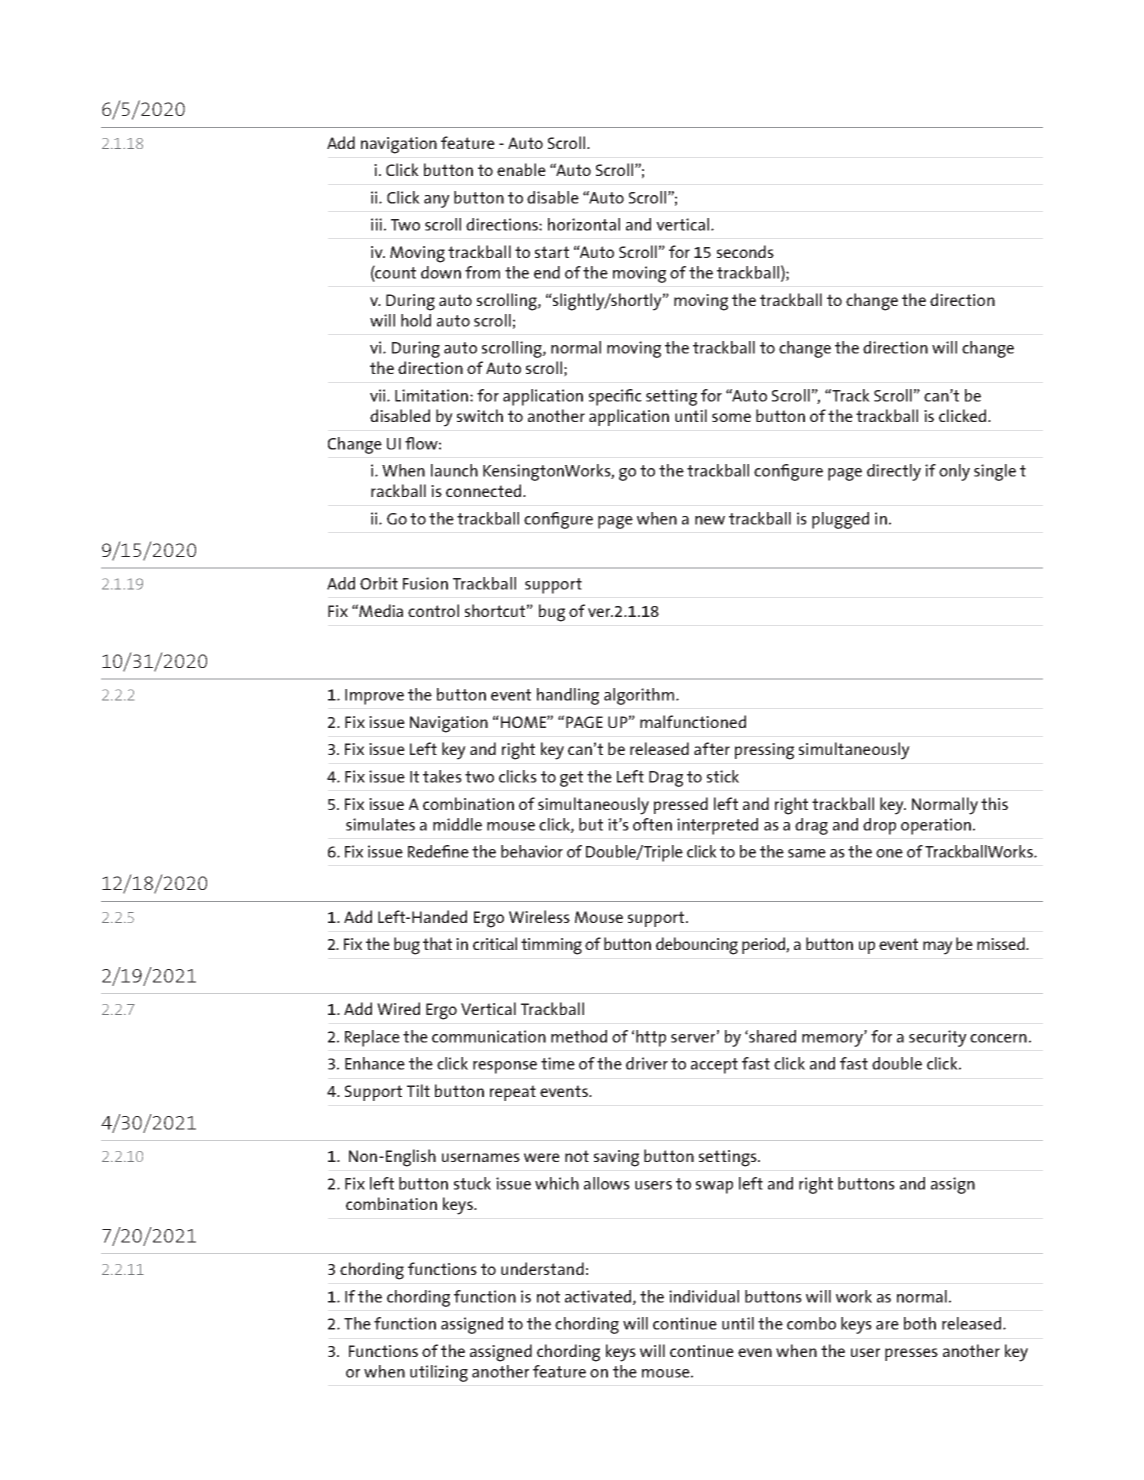  What do you see at coordinates (954, 472) in the image?
I see `only` at bounding box center [954, 472].
